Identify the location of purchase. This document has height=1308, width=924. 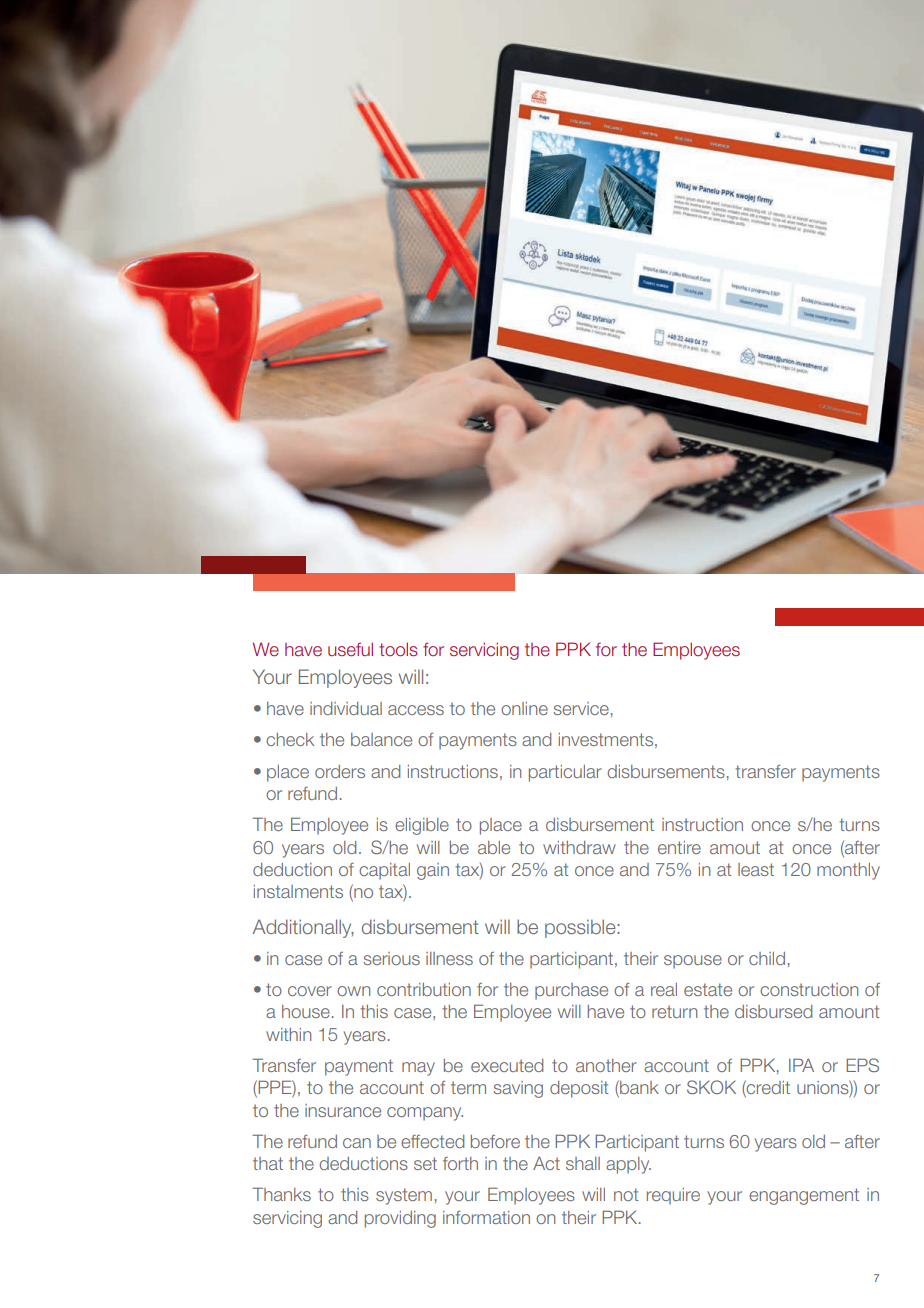
(571, 991).
